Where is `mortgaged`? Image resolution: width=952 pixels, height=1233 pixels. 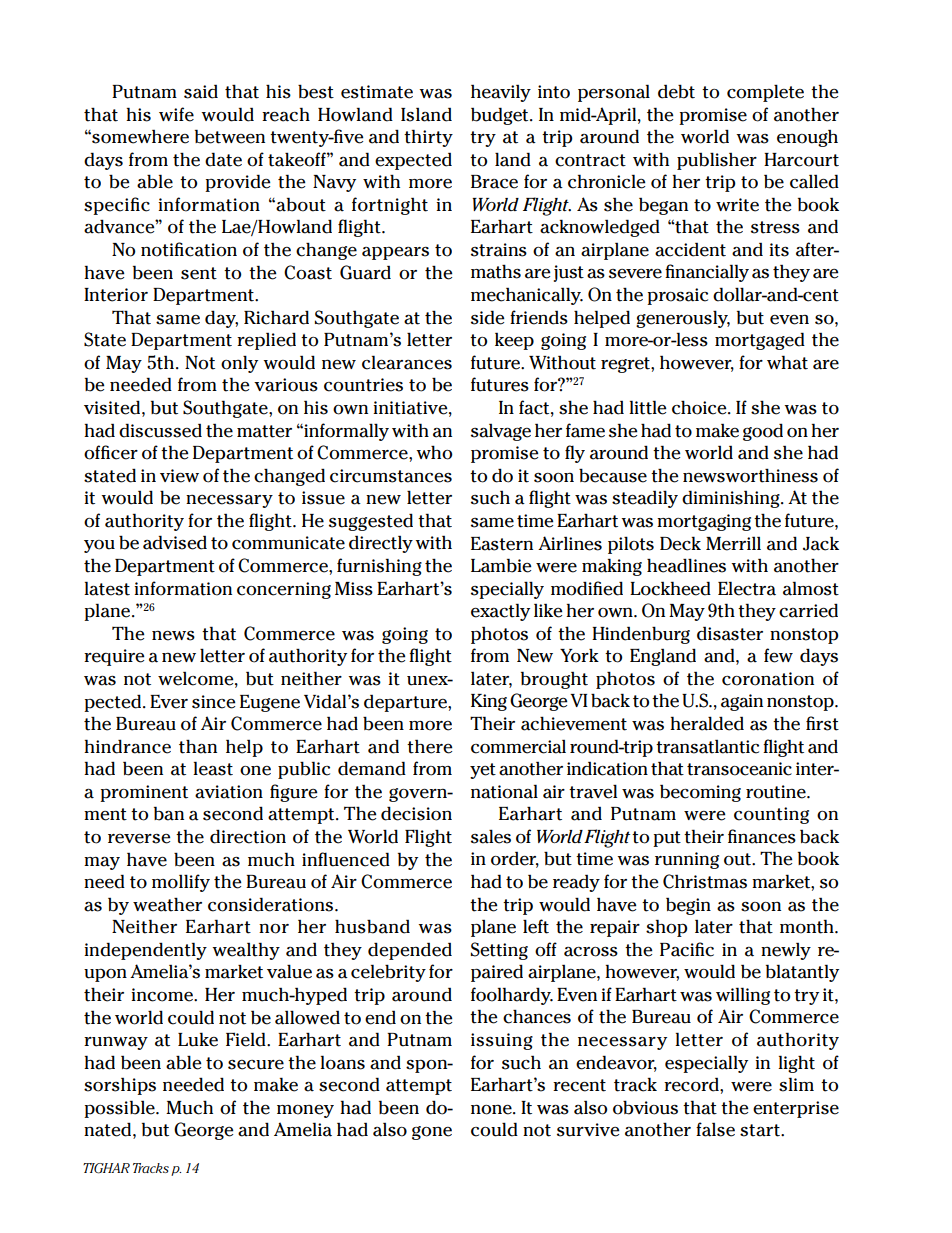 mortgaged is located at coordinates (760, 341).
